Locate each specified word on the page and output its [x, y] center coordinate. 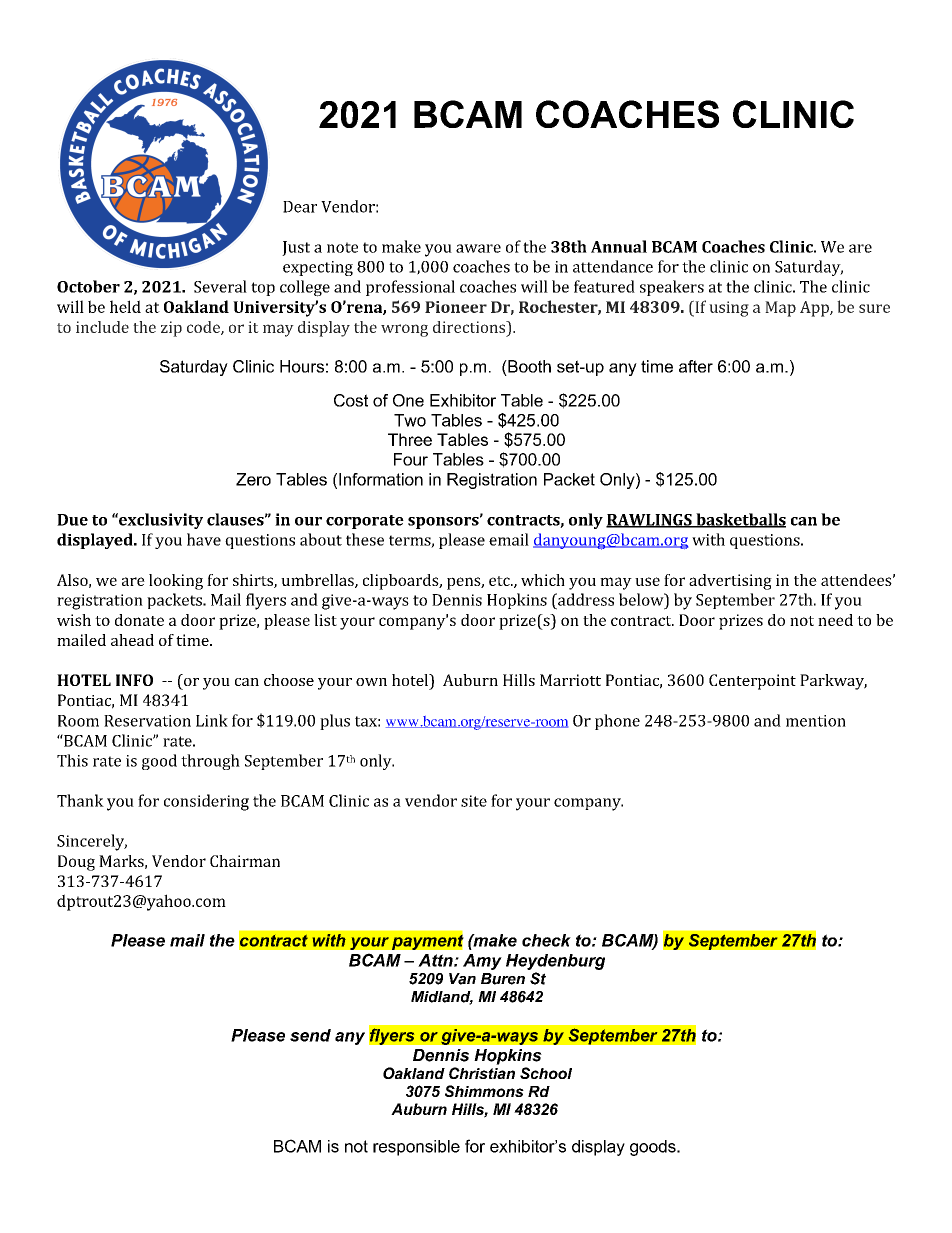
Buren [503, 979]
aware [478, 248]
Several [220, 286]
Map [780, 309]
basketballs [740, 520]
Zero [253, 479]
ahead [132, 640]
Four [411, 459]
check [546, 940]
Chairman [245, 861]
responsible [416, 1148]
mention [816, 721]
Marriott [570, 680]
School [546, 1073]
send [310, 1035]
